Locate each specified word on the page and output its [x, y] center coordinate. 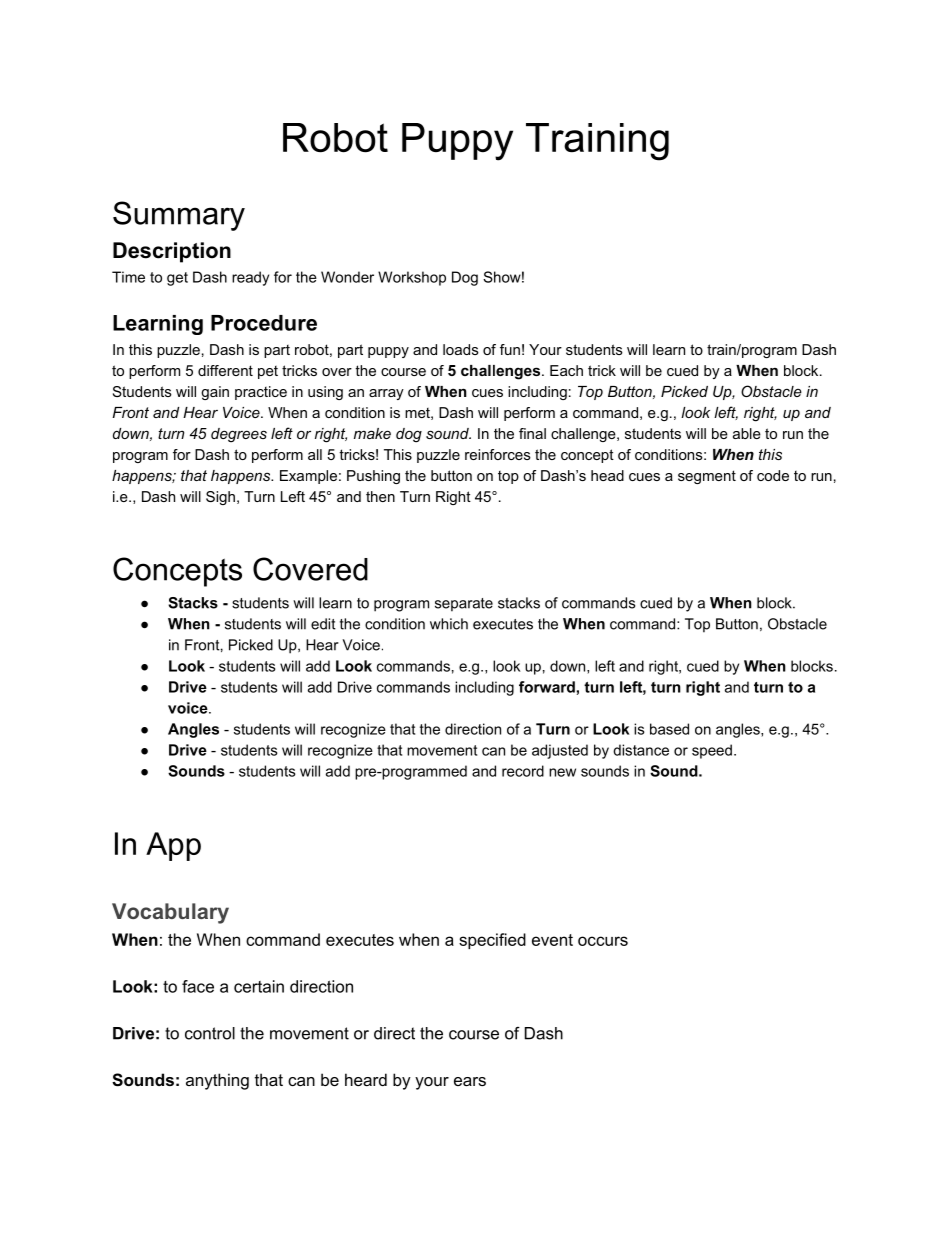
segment [707, 477]
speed [712, 751]
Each [566, 370]
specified [492, 941]
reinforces [498, 454]
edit [323, 624]
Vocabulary [170, 913]
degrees [239, 435]
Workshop [412, 278]
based [669, 729]
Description [172, 252]
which [449, 624]
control [210, 1033]
